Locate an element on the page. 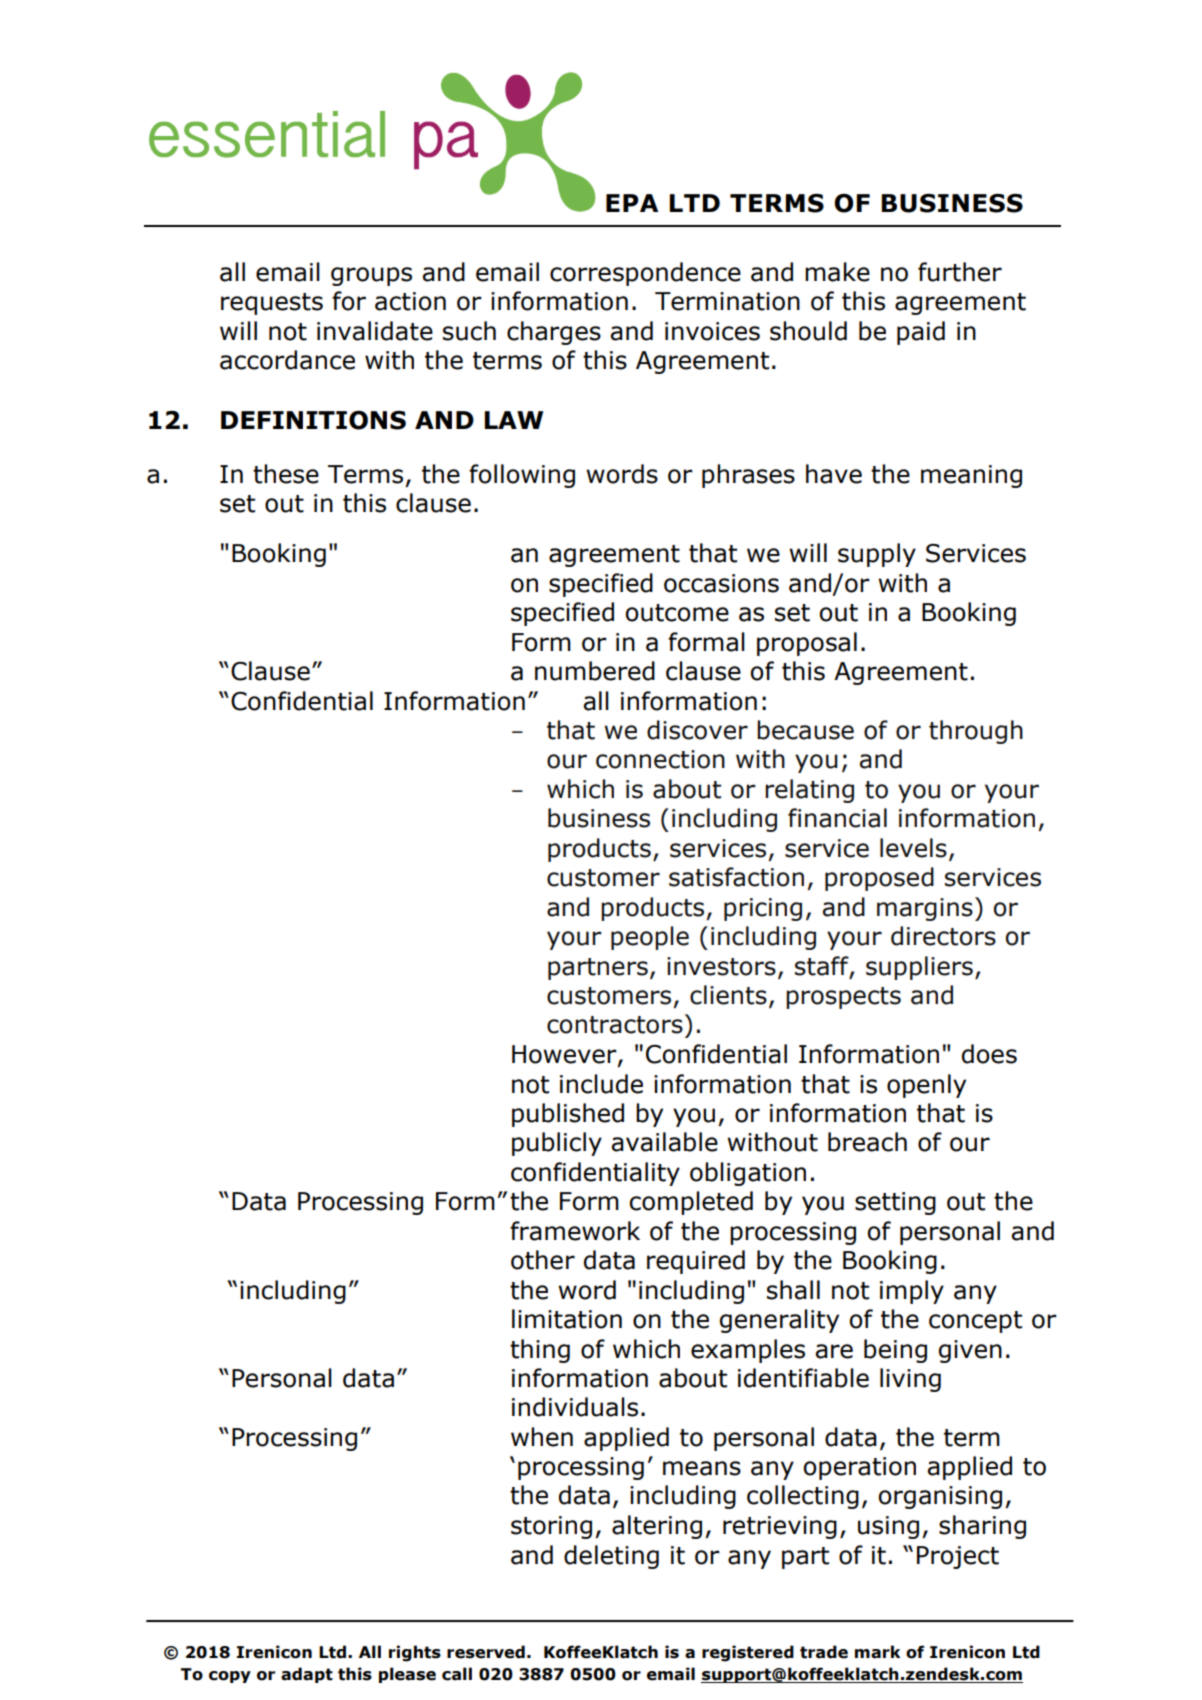 This image has height=1700, width=1202. correspondence is located at coordinates (645, 274).
